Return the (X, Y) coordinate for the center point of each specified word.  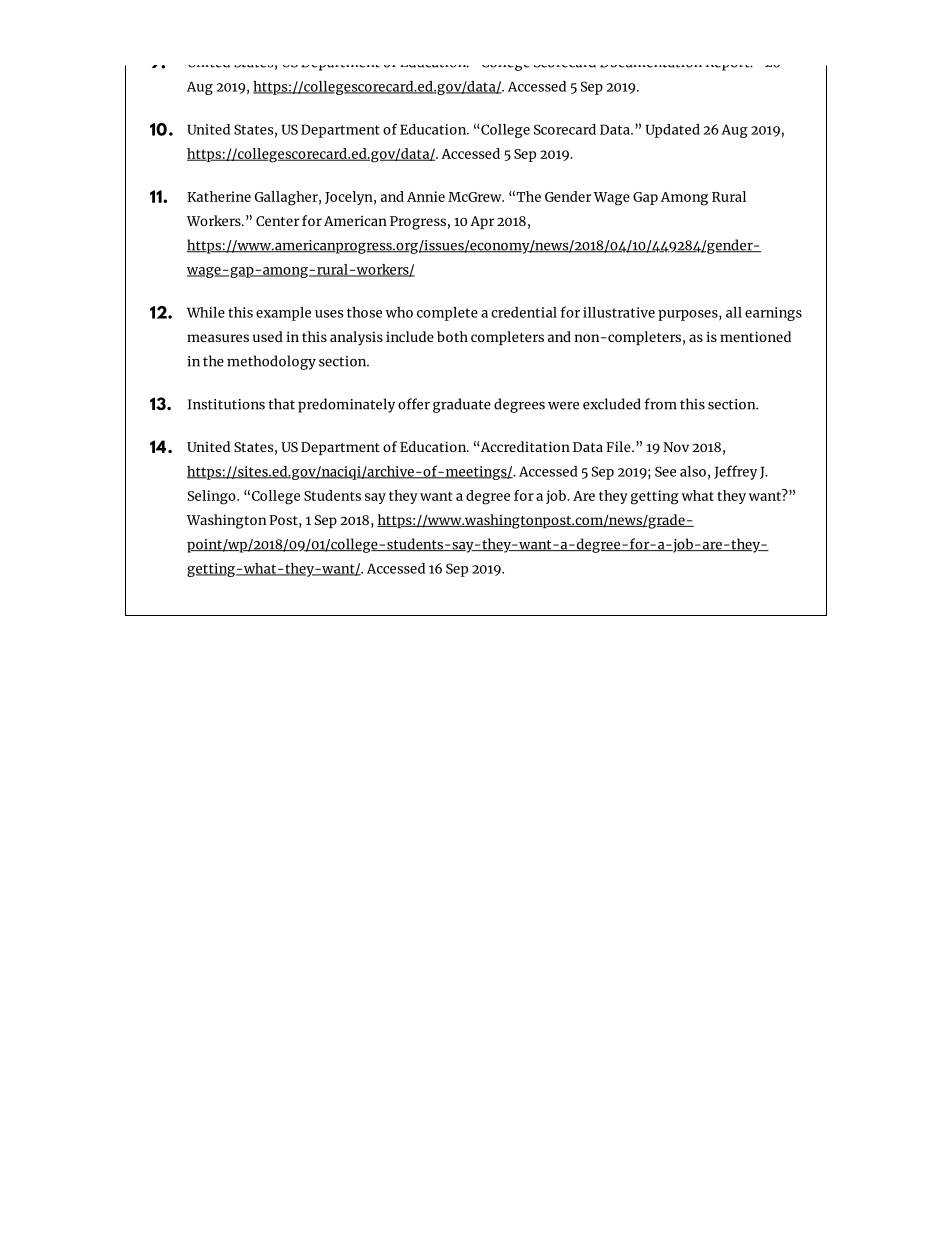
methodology (271, 362)
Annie (426, 196)
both (452, 336)
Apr (482, 222)
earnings (773, 314)
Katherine (219, 196)
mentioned (755, 336)
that (281, 404)
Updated (672, 131)
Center (278, 221)
